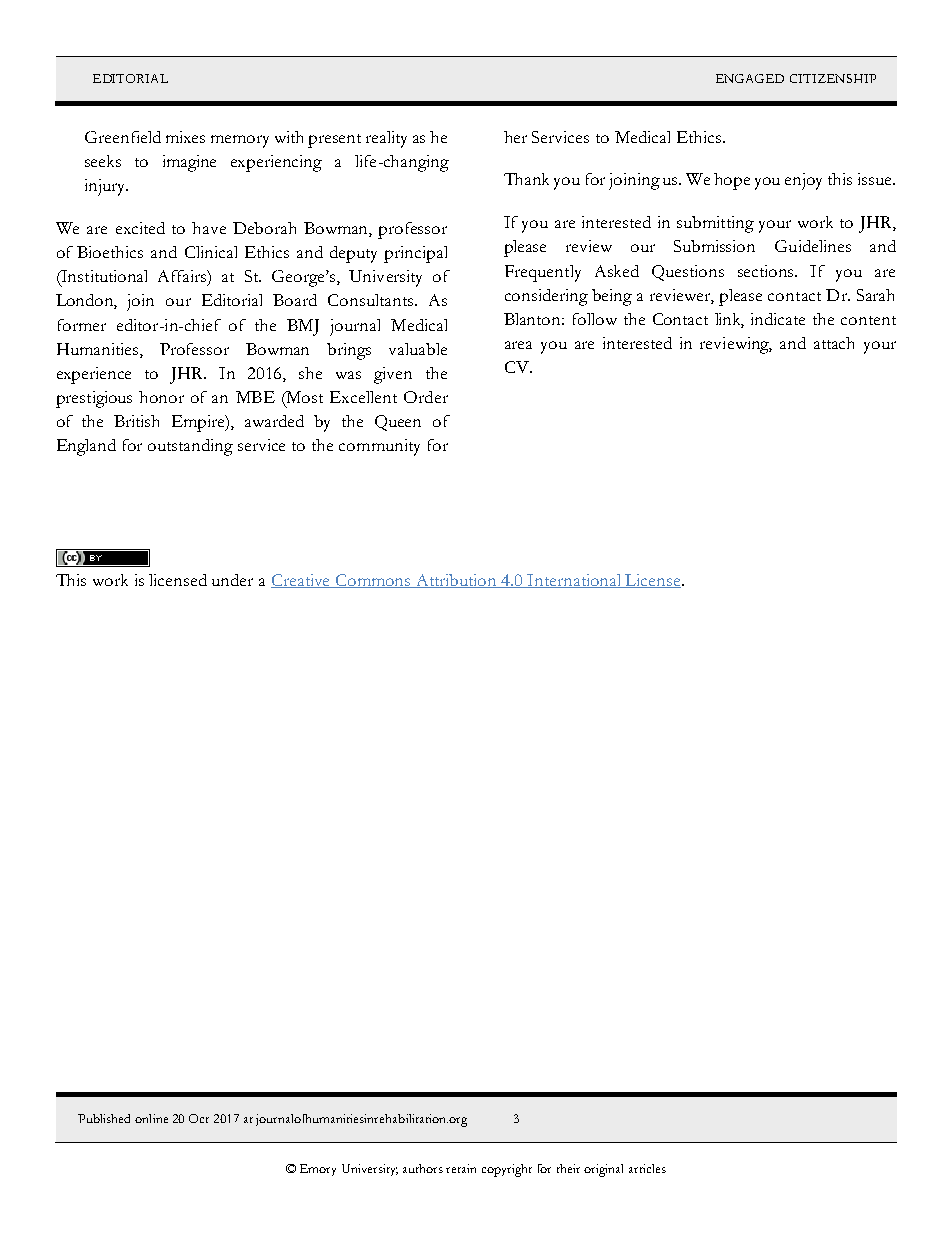 The height and width of the screenshot is (1233, 952). I want to click on attach, so click(834, 343).
